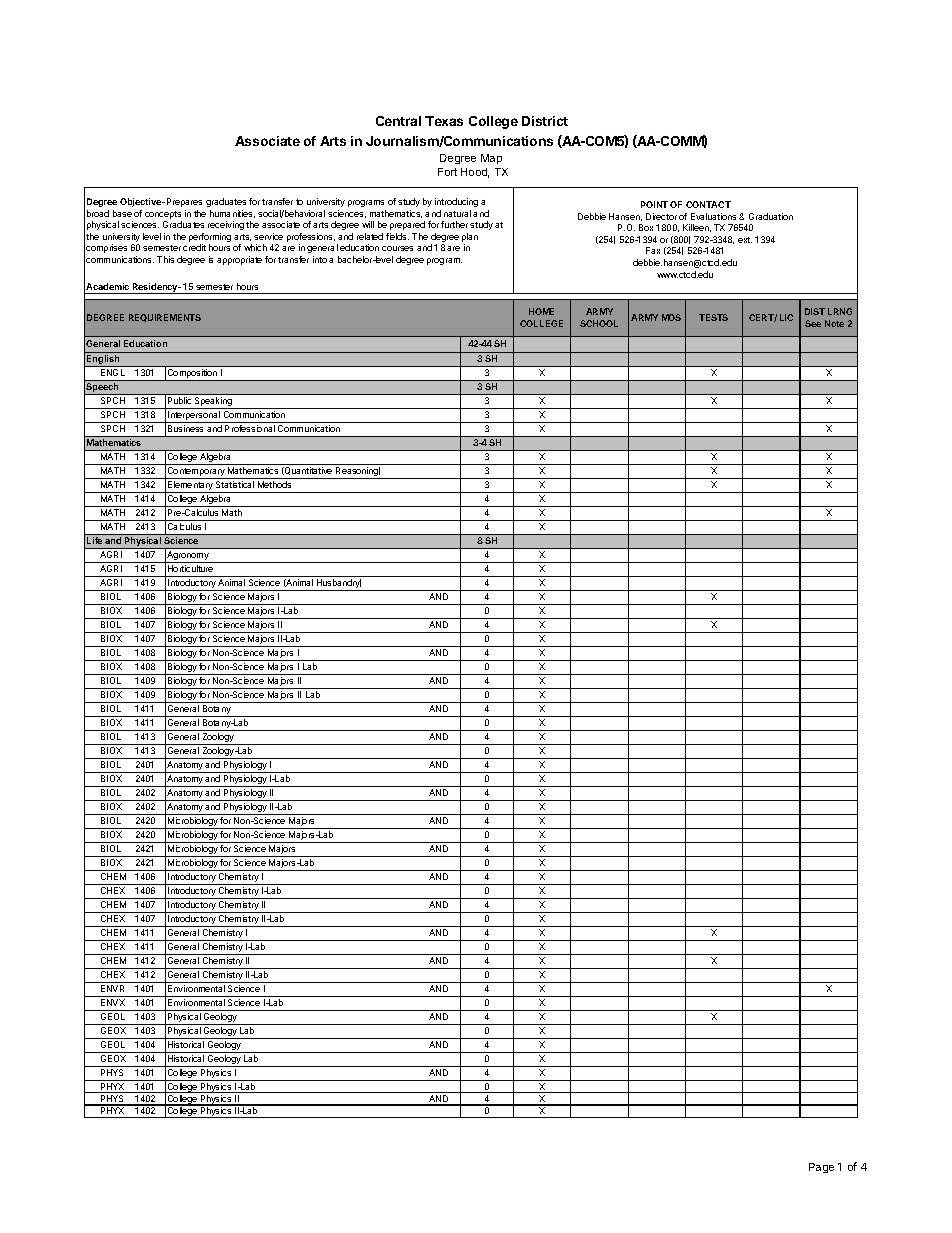  Describe the element at coordinates (491, 159) in the page. I see `Map` at that location.
